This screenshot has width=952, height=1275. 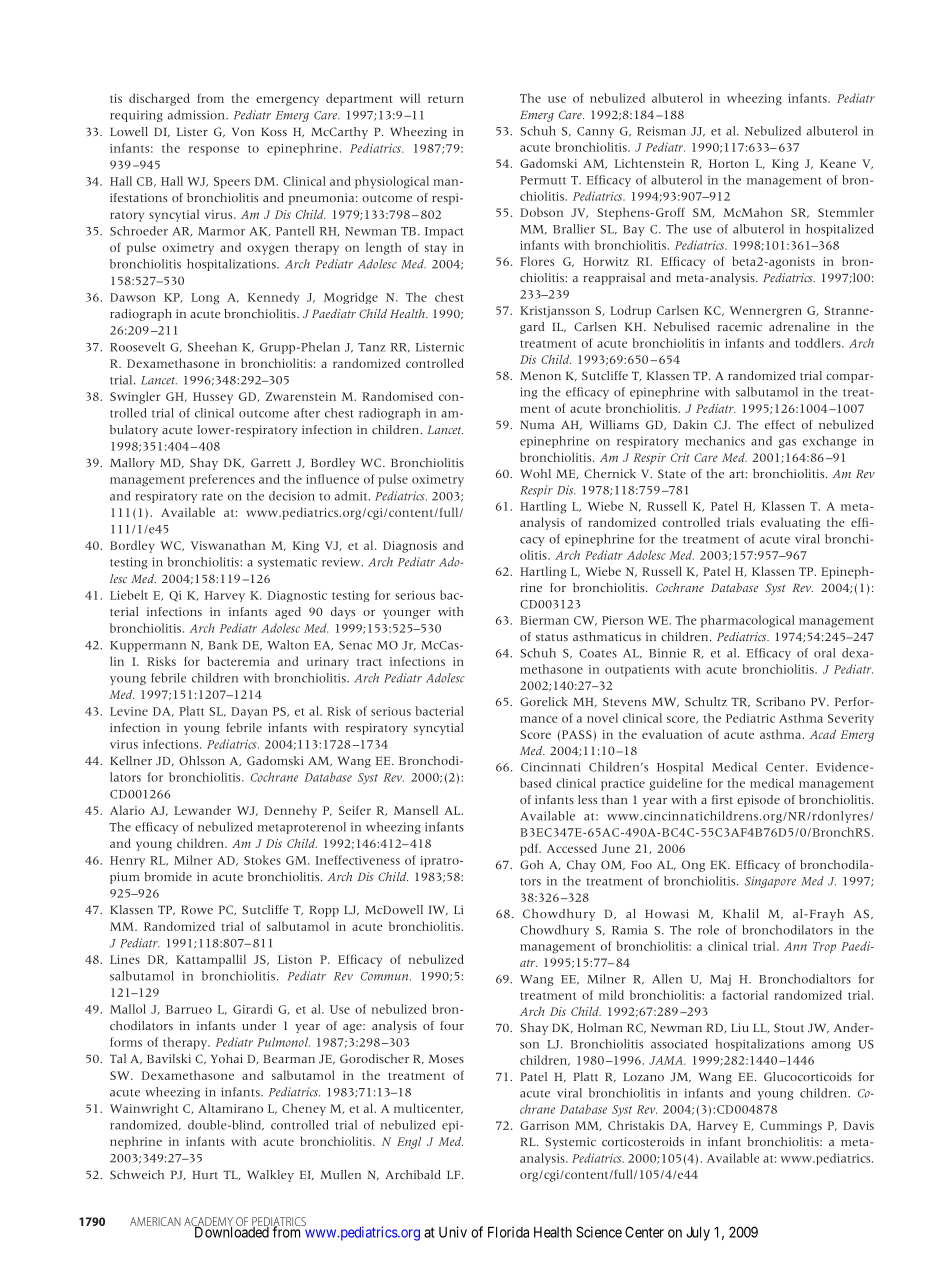 What do you see at coordinates (729, 163) in the screenshot?
I see `Horton` at bounding box center [729, 163].
